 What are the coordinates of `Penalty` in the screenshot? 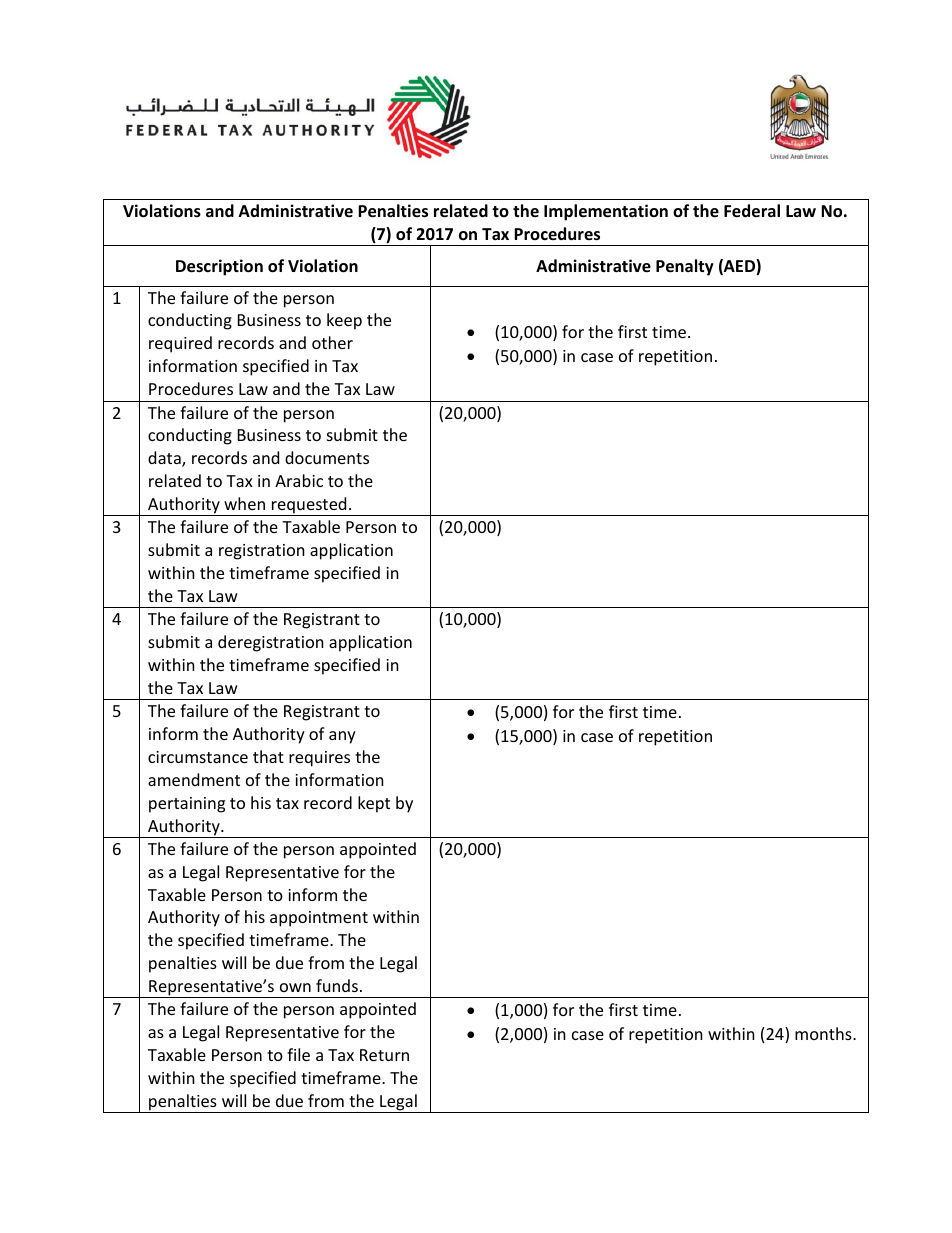 It's located at (685, 267).
